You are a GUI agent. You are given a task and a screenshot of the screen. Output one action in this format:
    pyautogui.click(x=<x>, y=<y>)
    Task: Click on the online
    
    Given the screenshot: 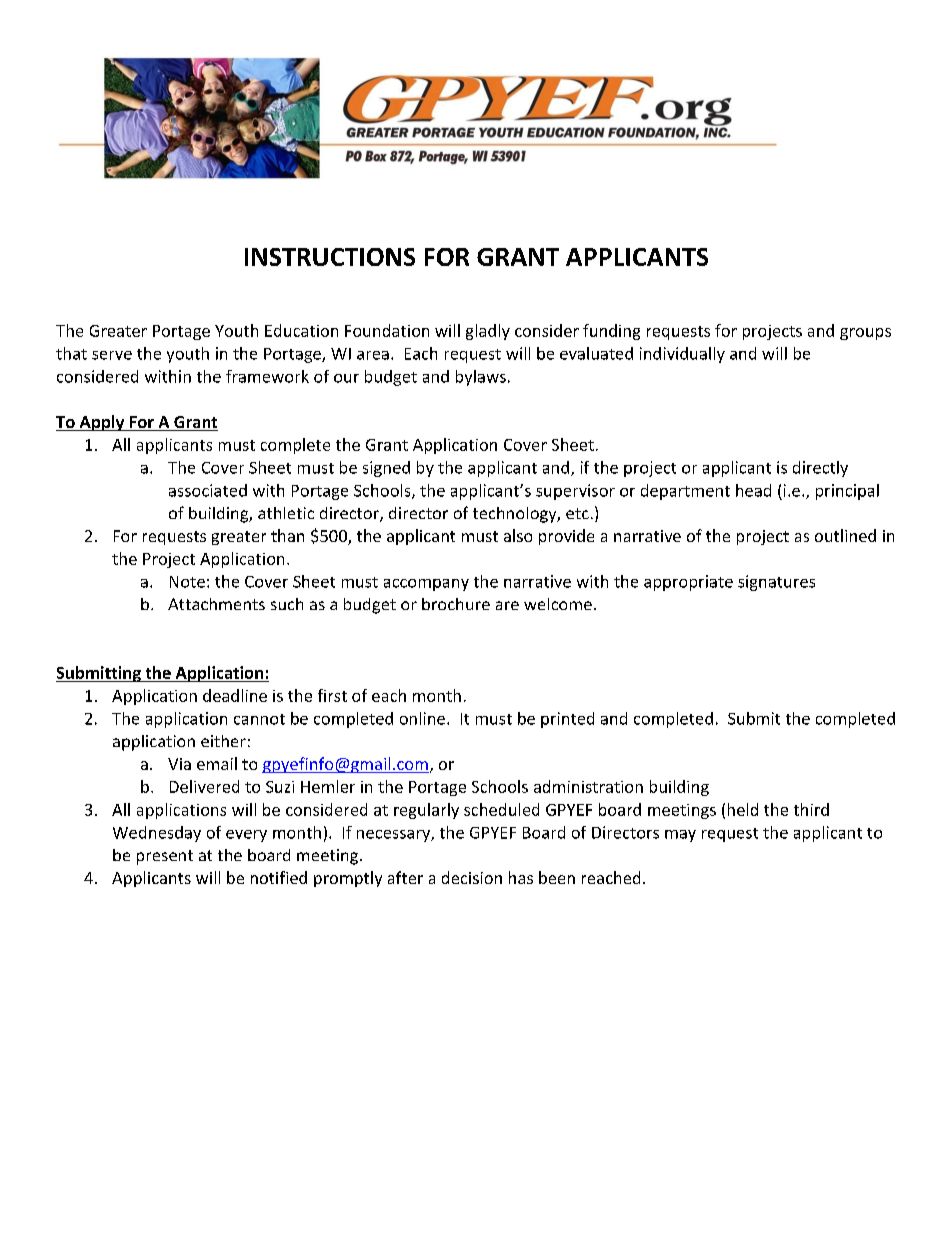 What is the action you would take?
    pyautogui.click(x=422, y=718)
